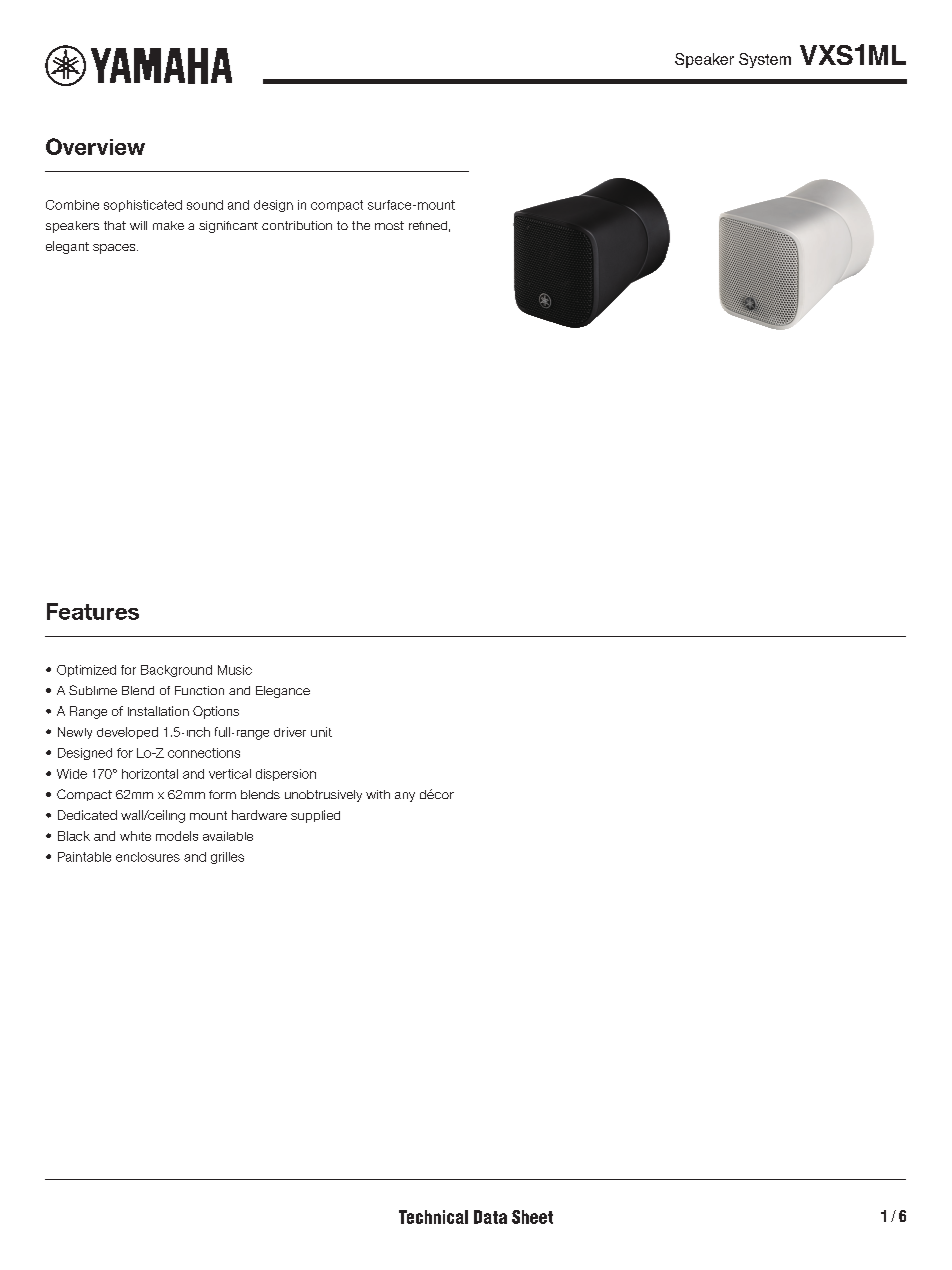  What do you see at coordinates (378, 794) in the page?
I see `with` at bounding box center [378, 794].
